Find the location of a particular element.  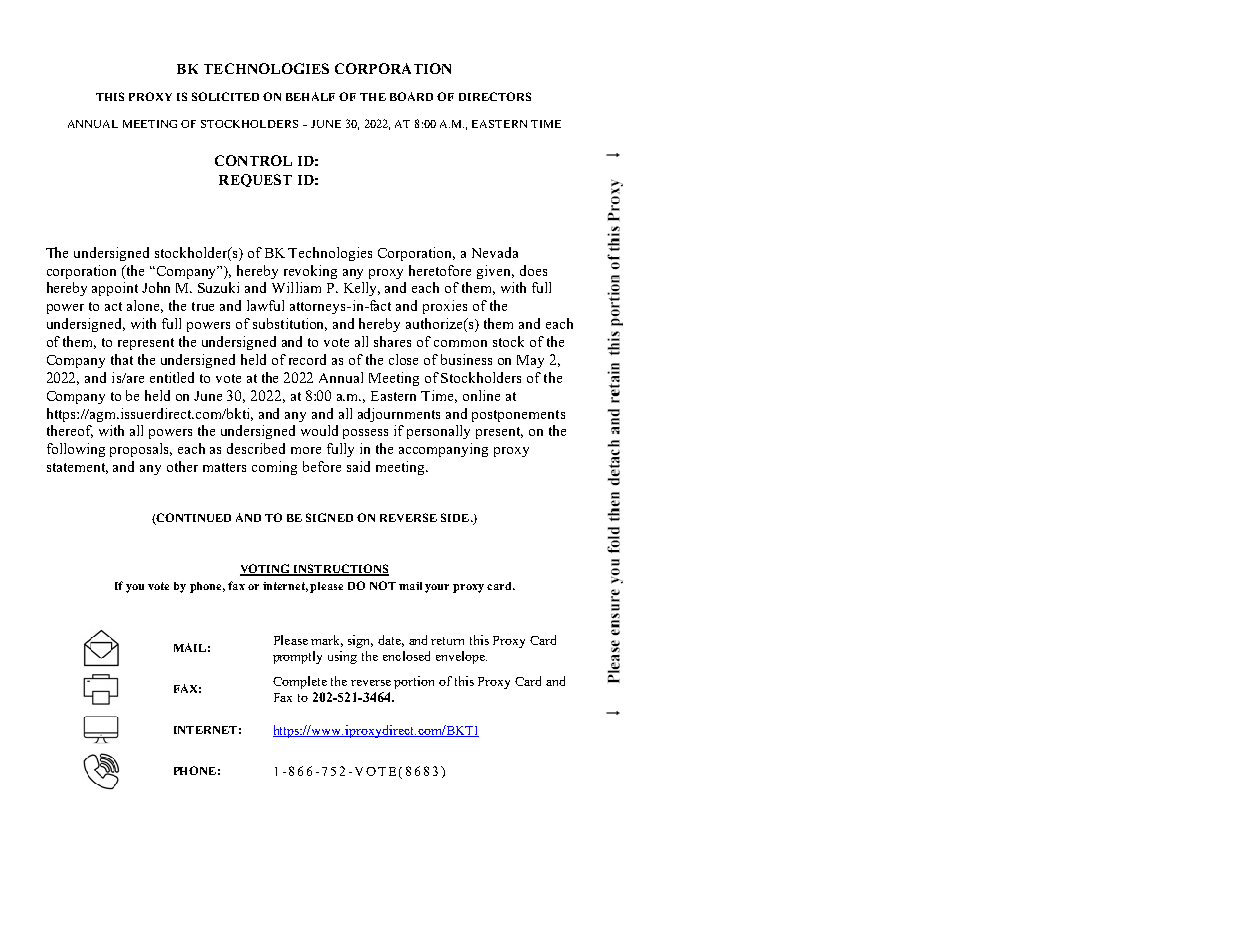

SOLICITED is located at coordinates (225, 96).
